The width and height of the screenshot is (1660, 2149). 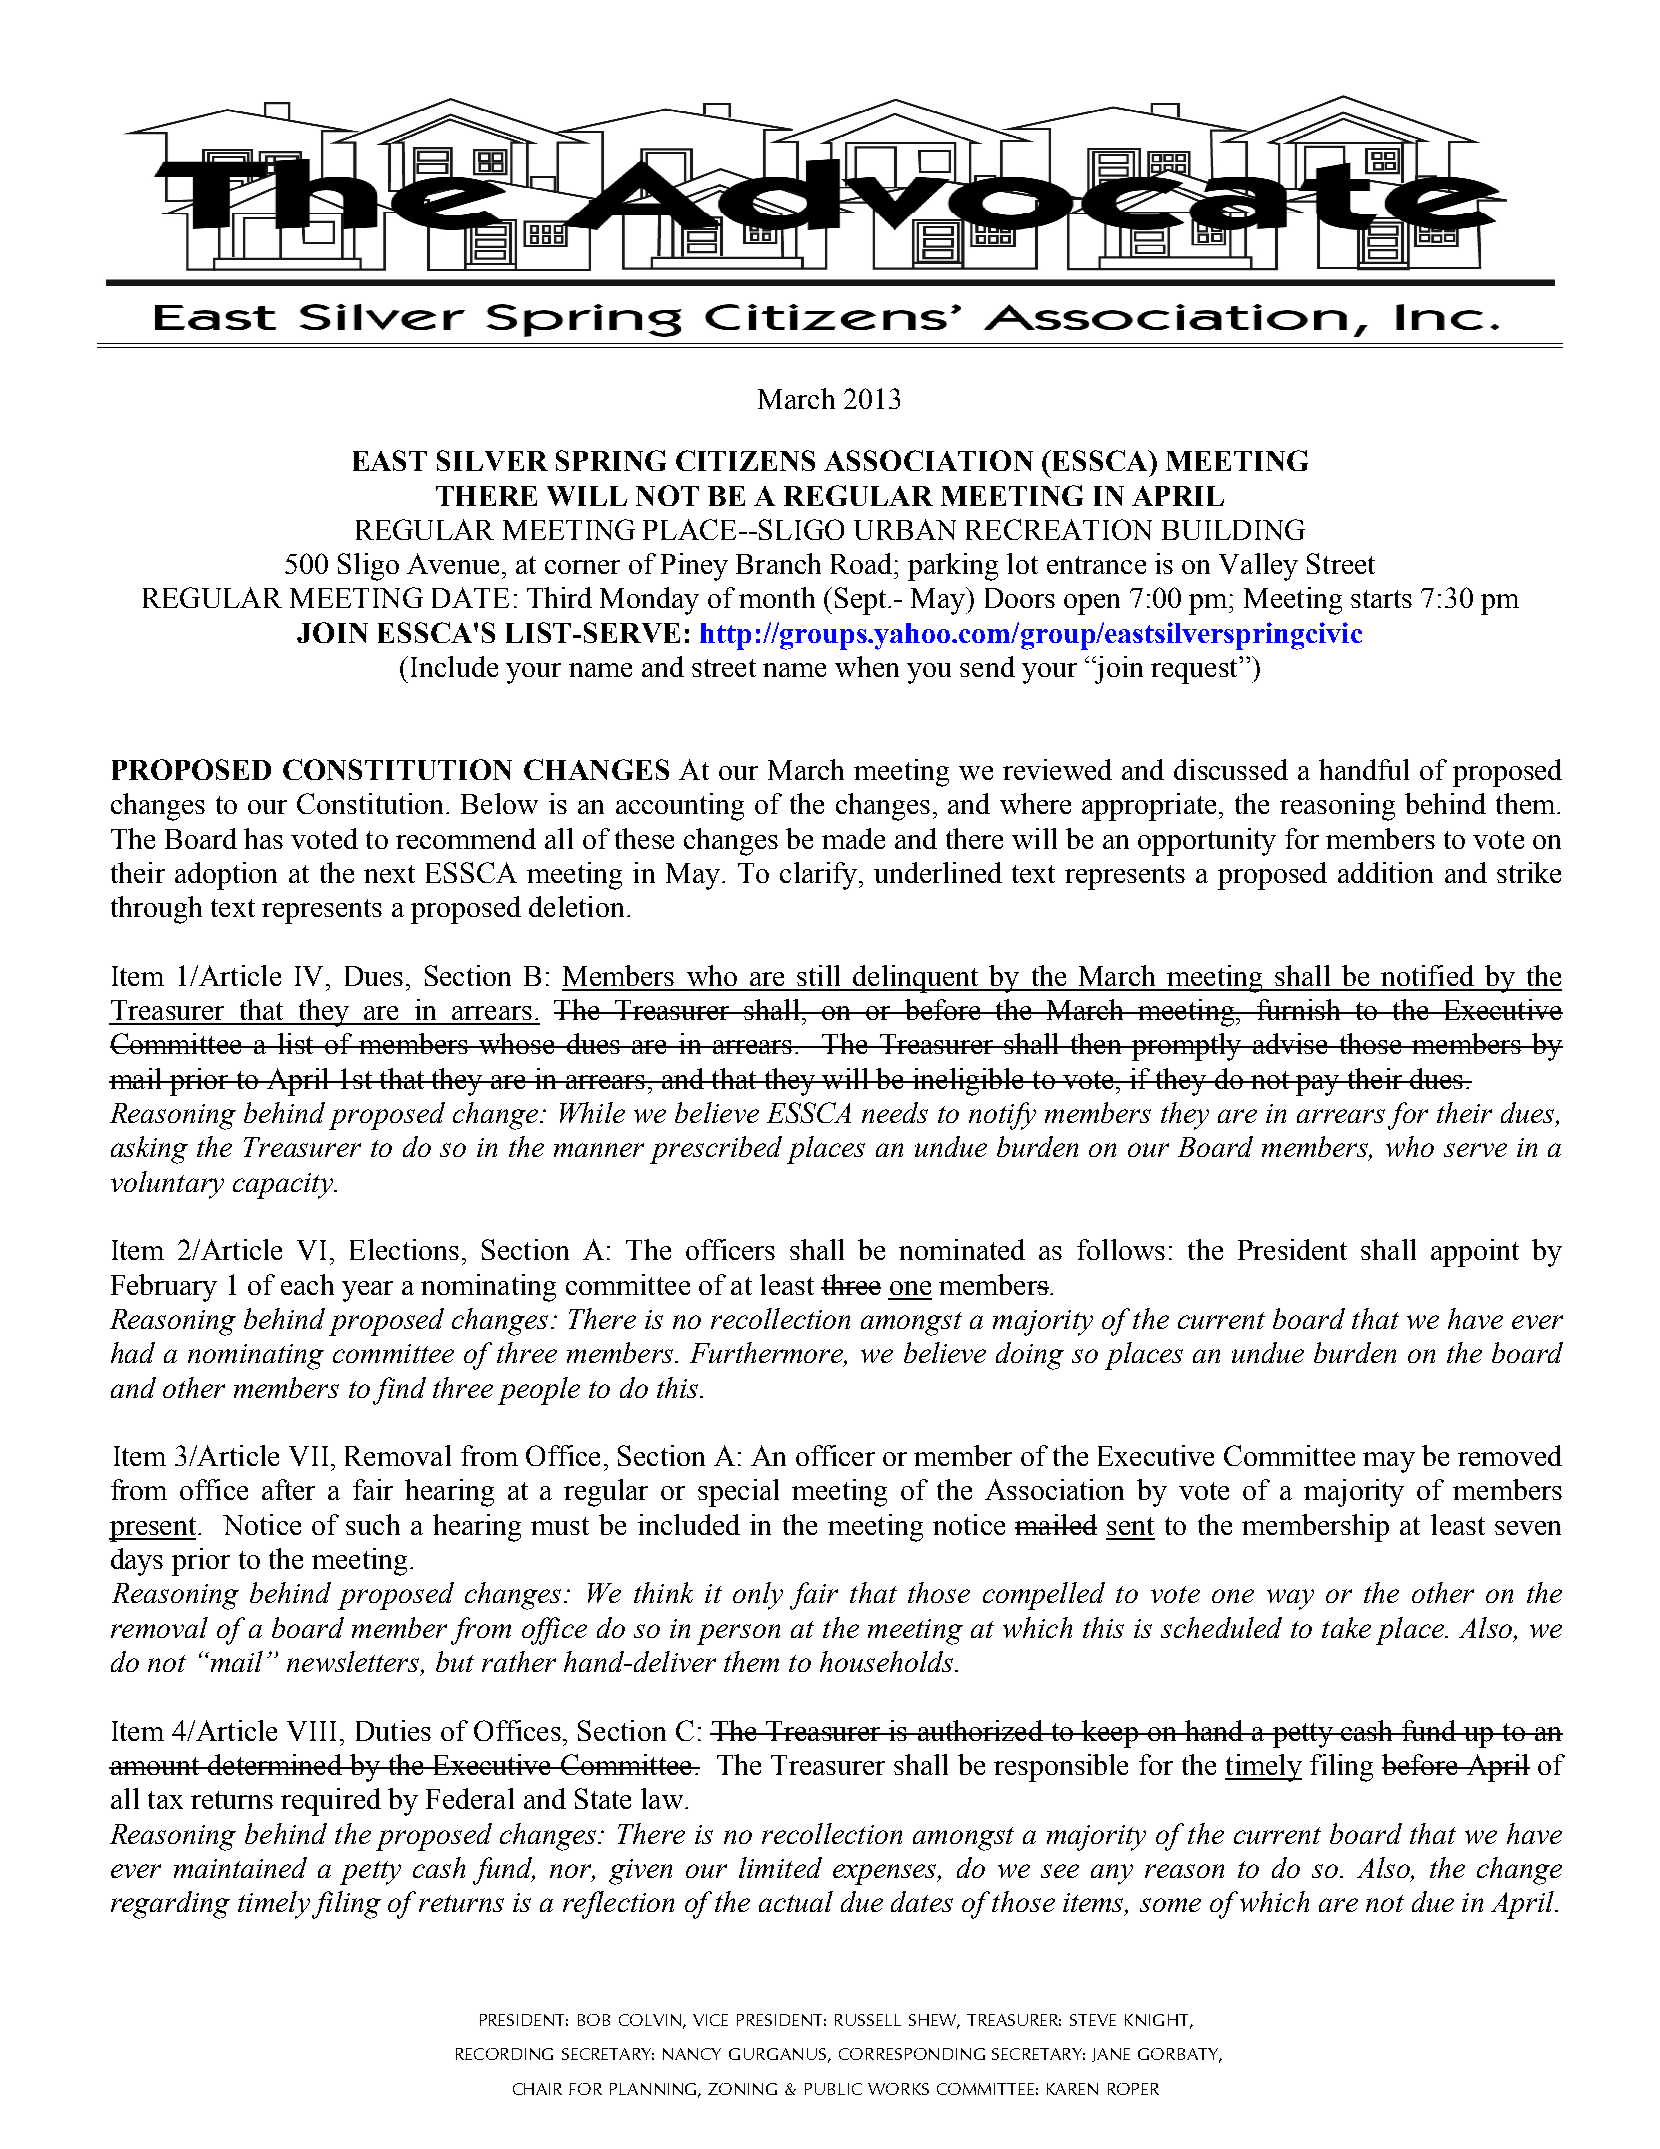 I want to click on newsletters, so click(x=354, y=1663).
